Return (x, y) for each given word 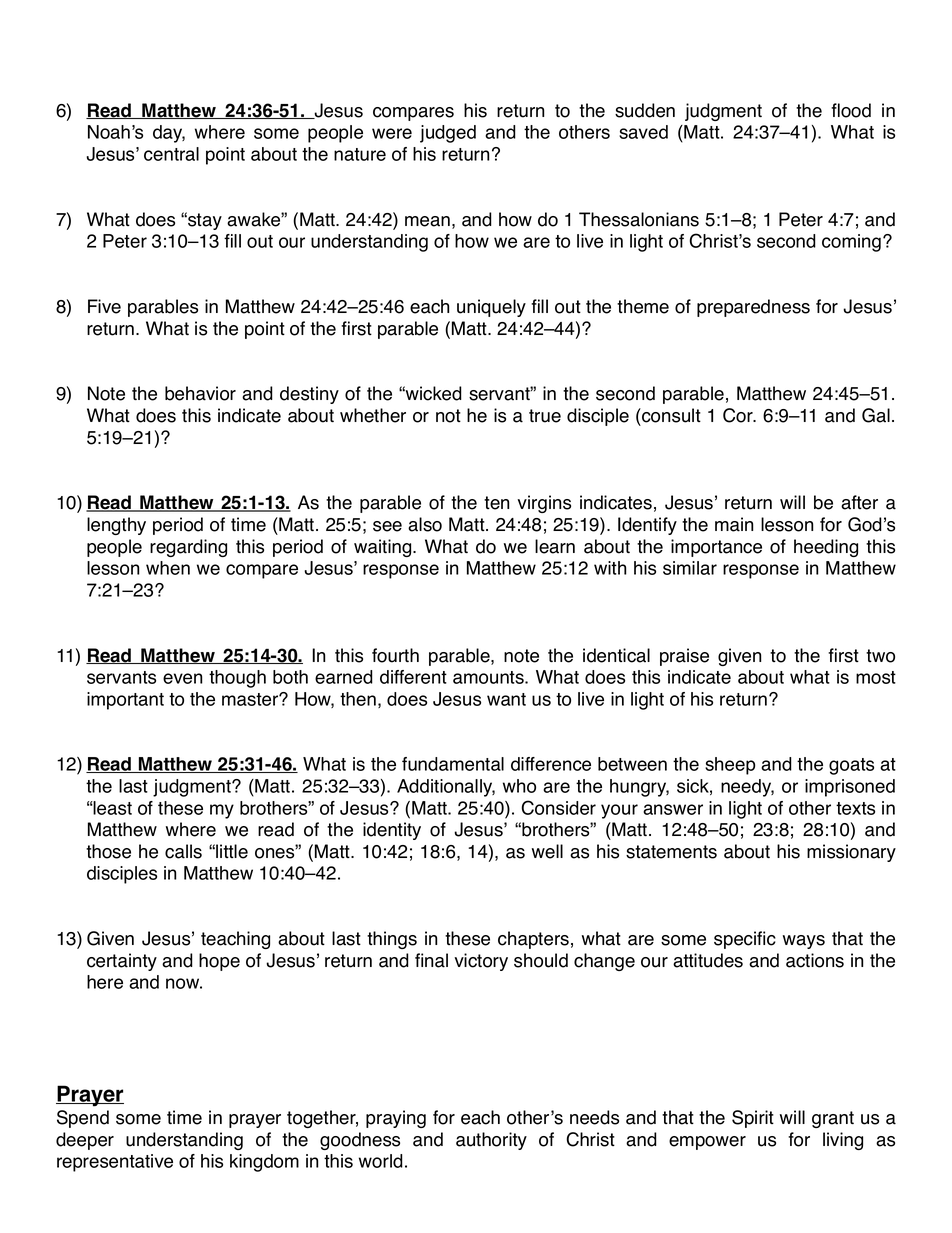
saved (643, 132)
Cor (739, 415)
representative (115, 1163)
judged (448, 134)
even (183, 678)
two (880, 656)
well (547, 851)
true (545, 416)
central (171, 154)
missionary (851, 853)
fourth (395, 655)
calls (183, 851)
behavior (200, 393)
